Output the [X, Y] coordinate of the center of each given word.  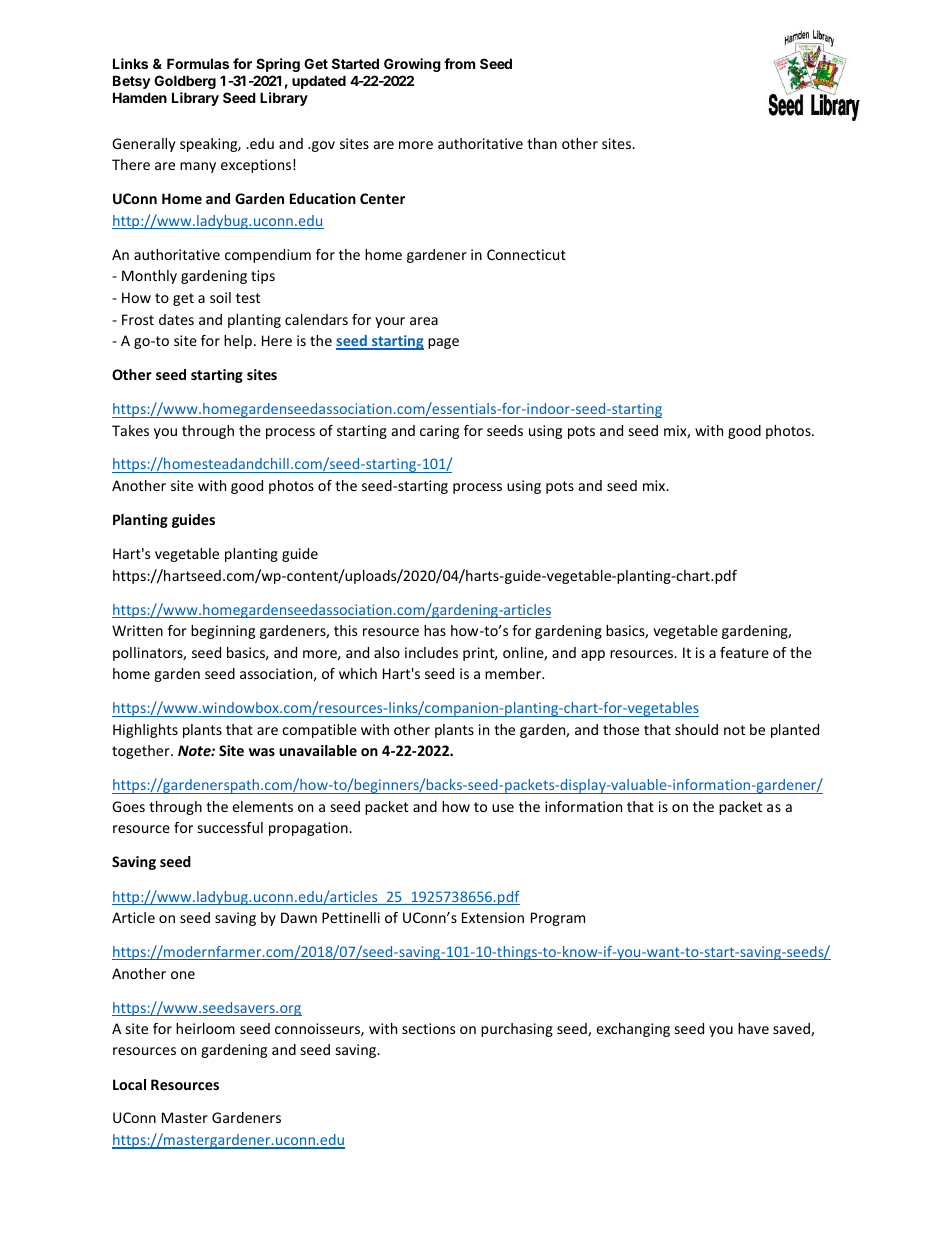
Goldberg [185, 82]
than [542, 143]
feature [744, 652]
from [459, 63]
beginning [223, 632]
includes [431, 652]
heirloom [205, 1028]
